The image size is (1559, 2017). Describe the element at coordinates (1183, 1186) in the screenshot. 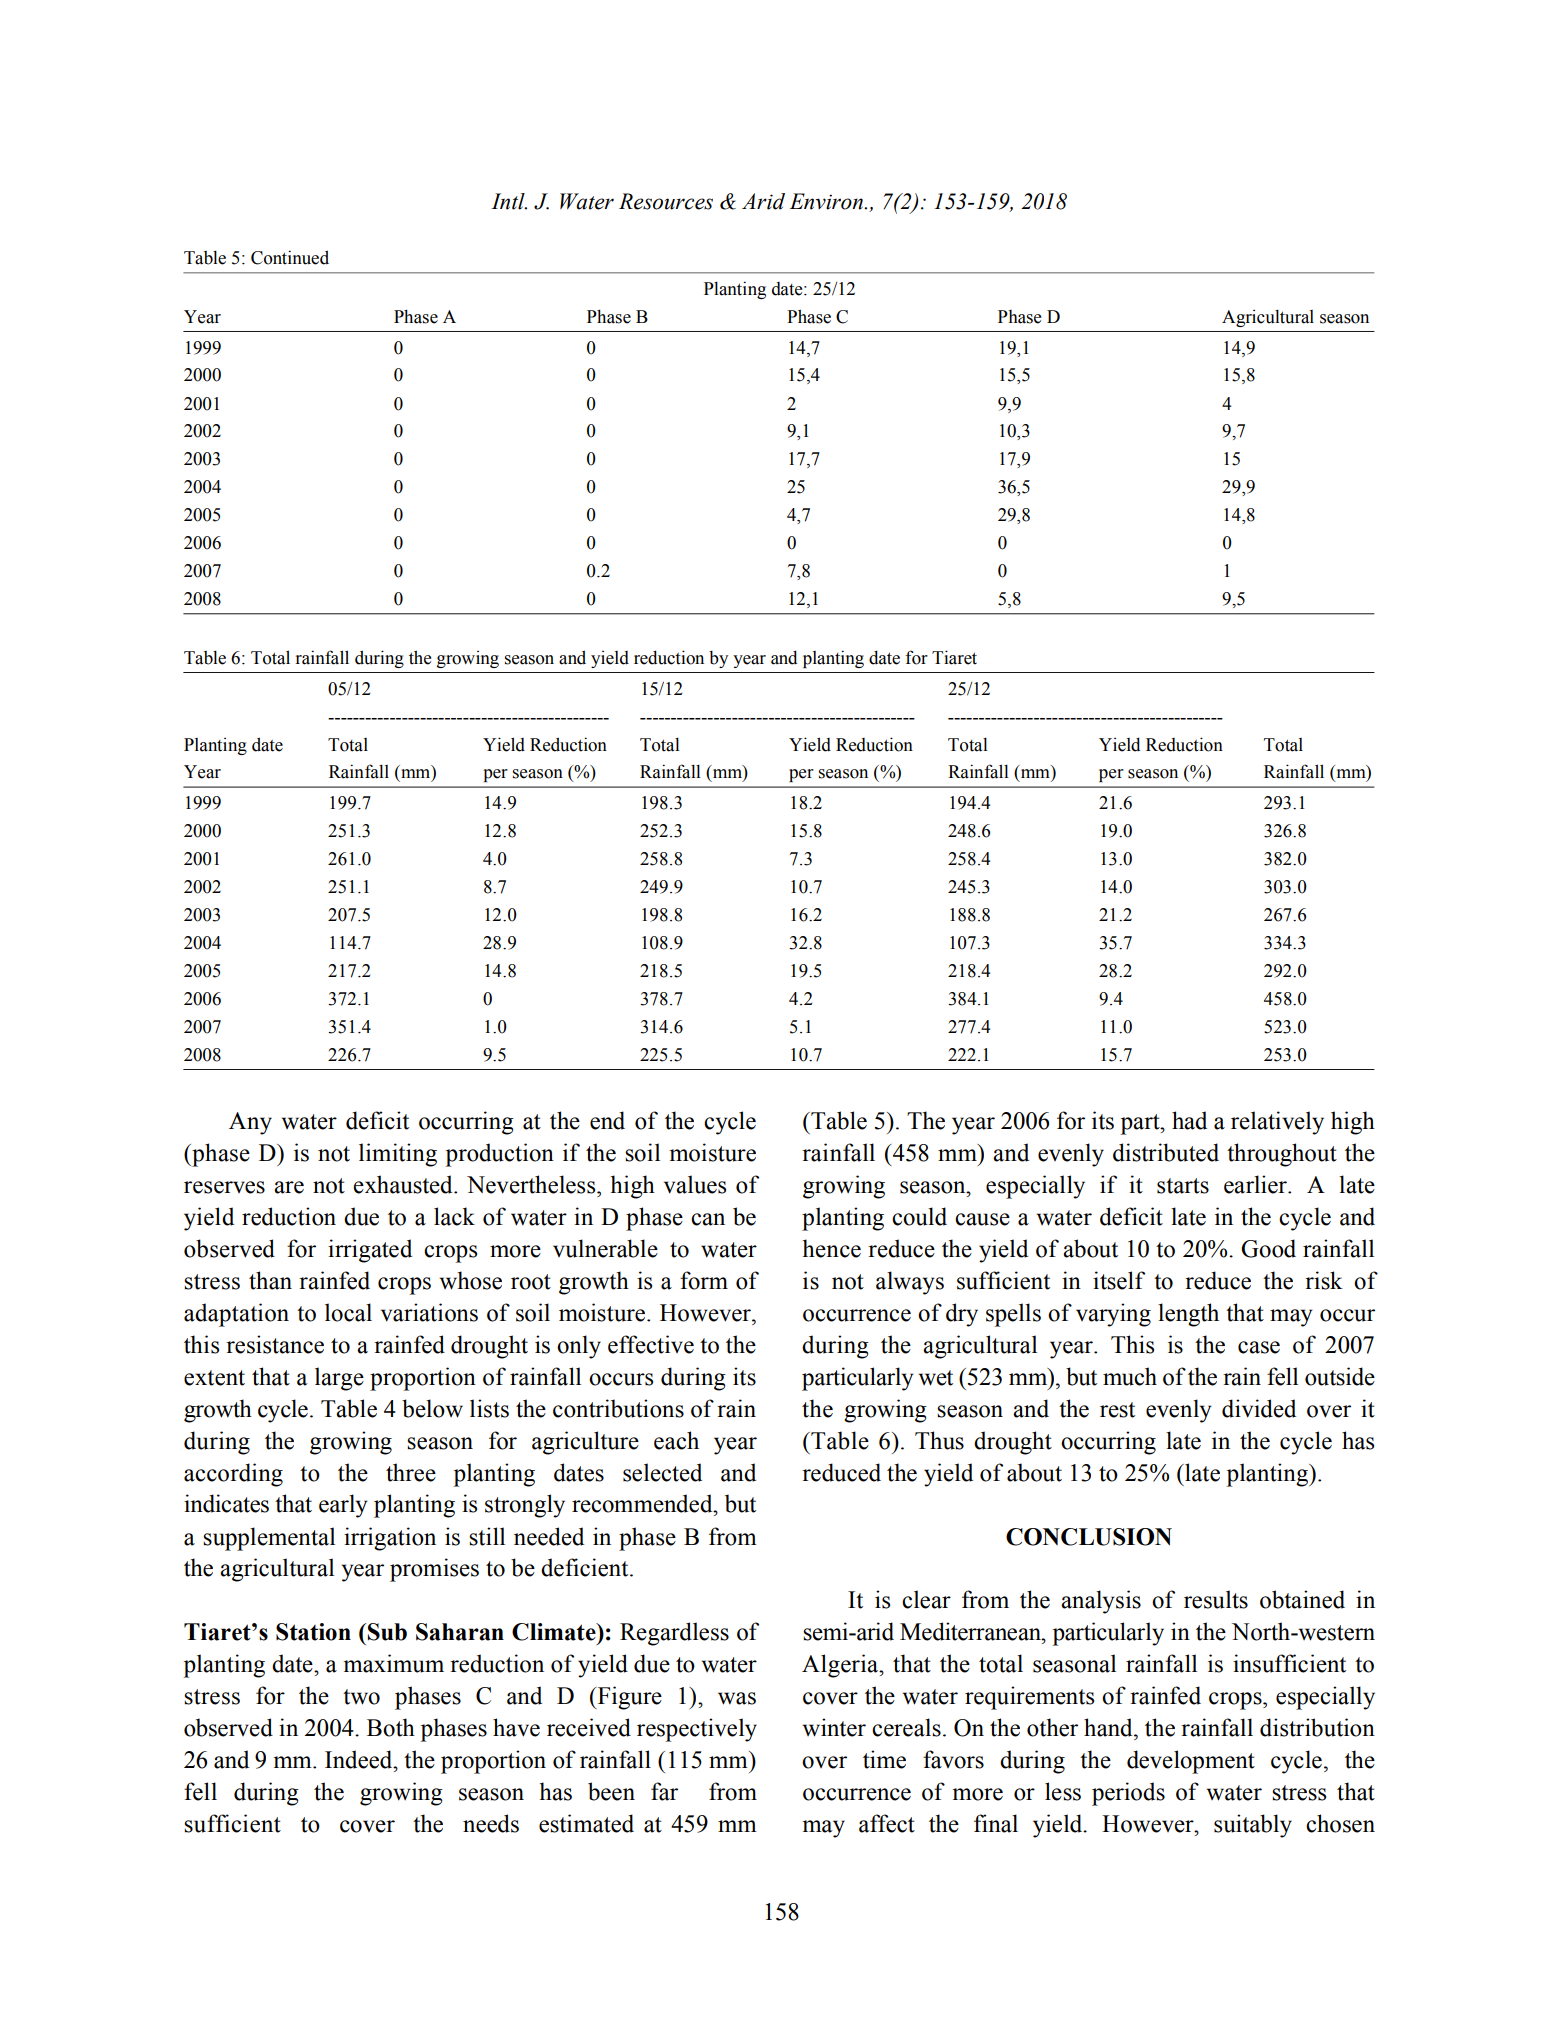

I see `starts` at that location.
